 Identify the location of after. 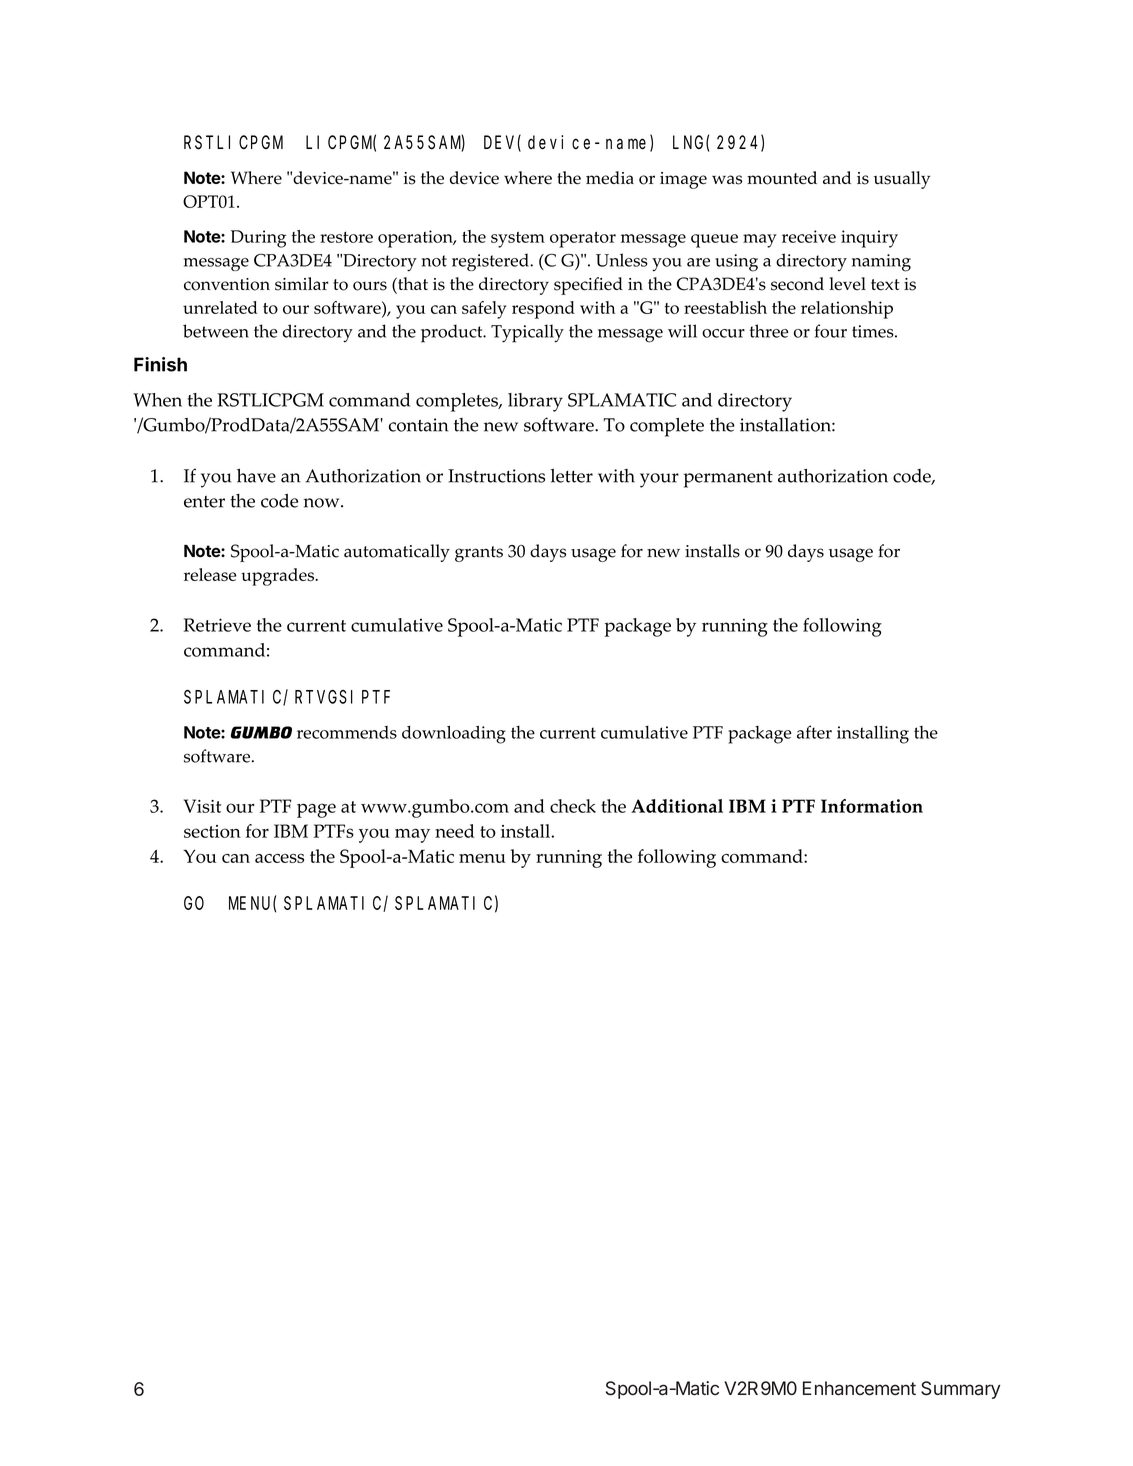
(814, 732).
